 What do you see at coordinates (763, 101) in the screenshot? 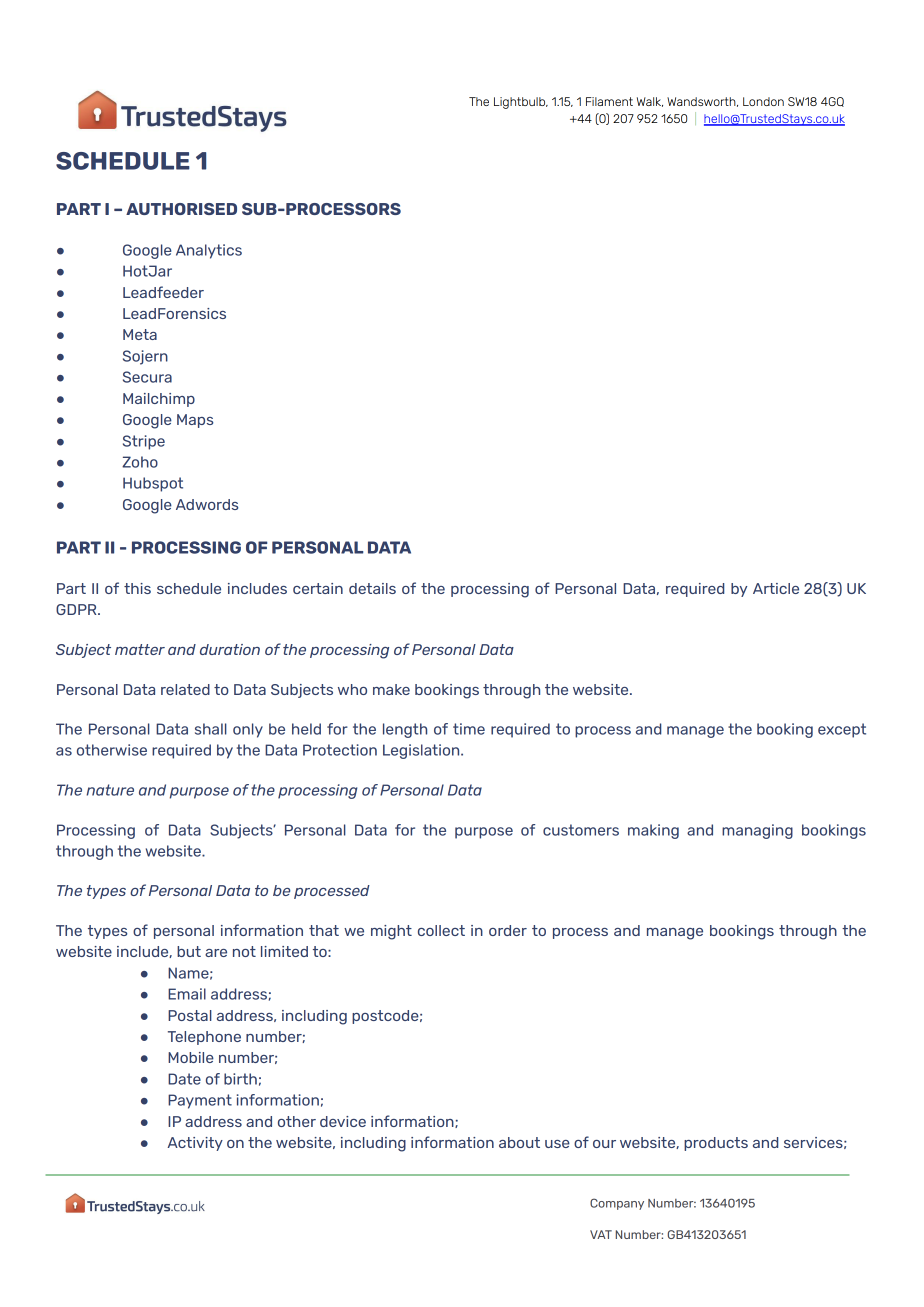
I see `London` at bounding box center [763, 101].
